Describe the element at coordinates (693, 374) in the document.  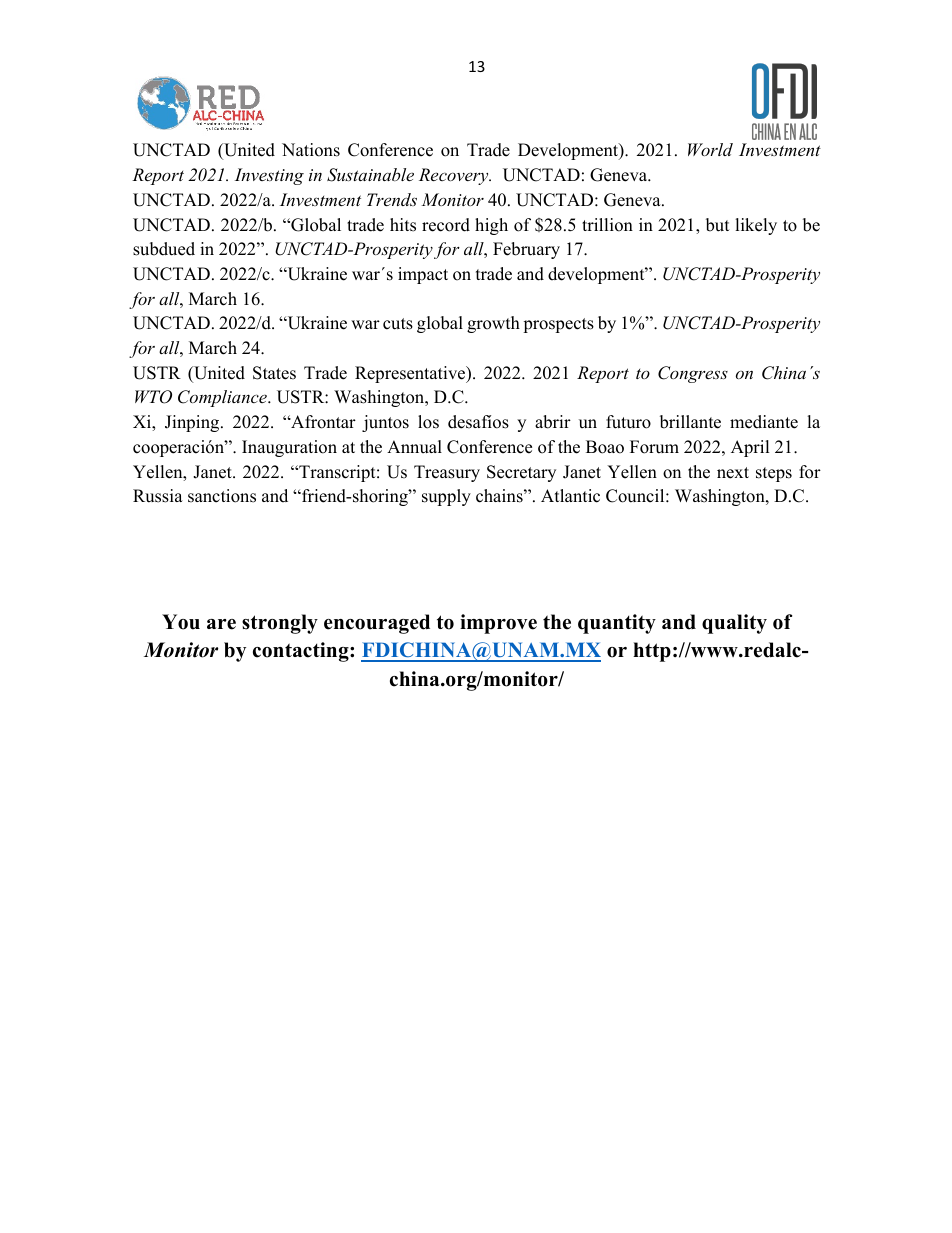
I see `Congress` at that location.
